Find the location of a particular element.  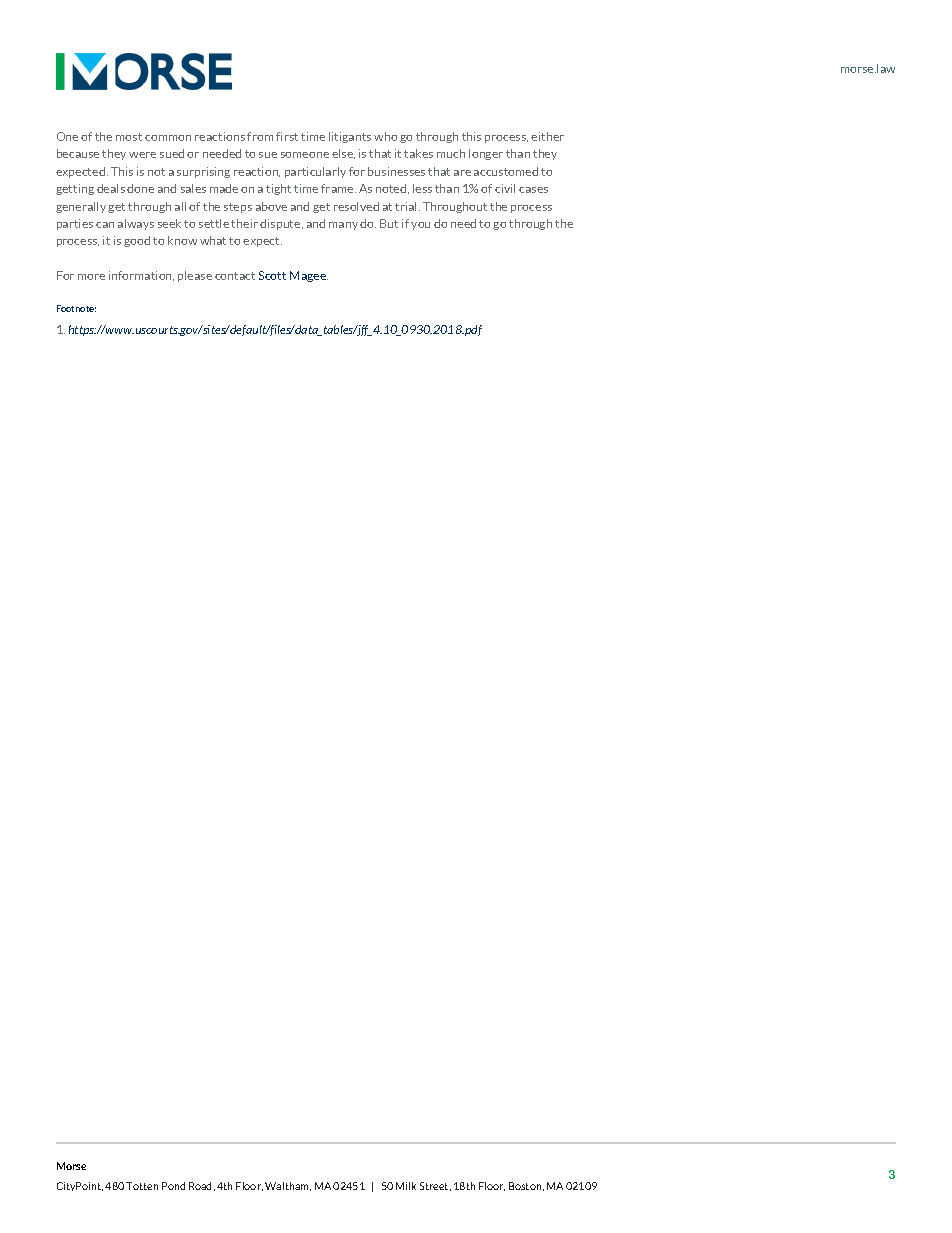

particularly is located at coordinates (315, 172).
